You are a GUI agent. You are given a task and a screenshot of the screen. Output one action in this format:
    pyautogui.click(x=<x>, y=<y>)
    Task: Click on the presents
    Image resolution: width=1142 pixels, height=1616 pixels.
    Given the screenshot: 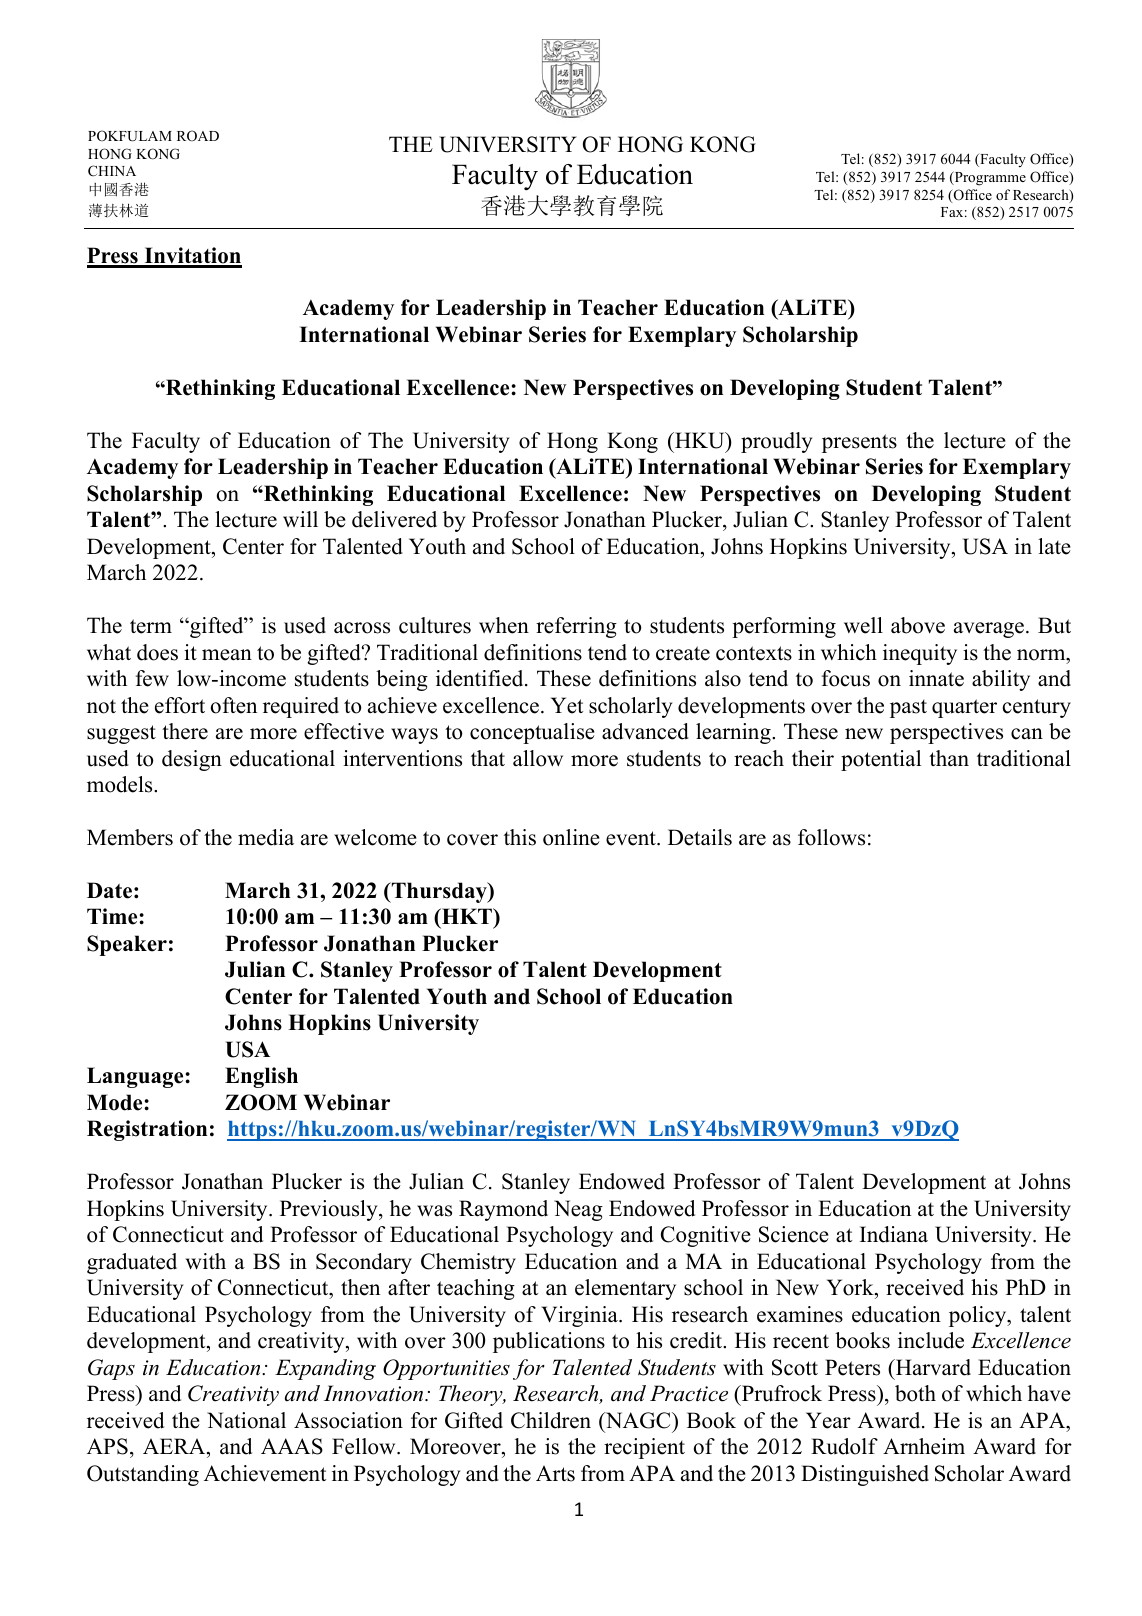 What is the action you would take?
    pyautogui.click(x=859, y=443)
